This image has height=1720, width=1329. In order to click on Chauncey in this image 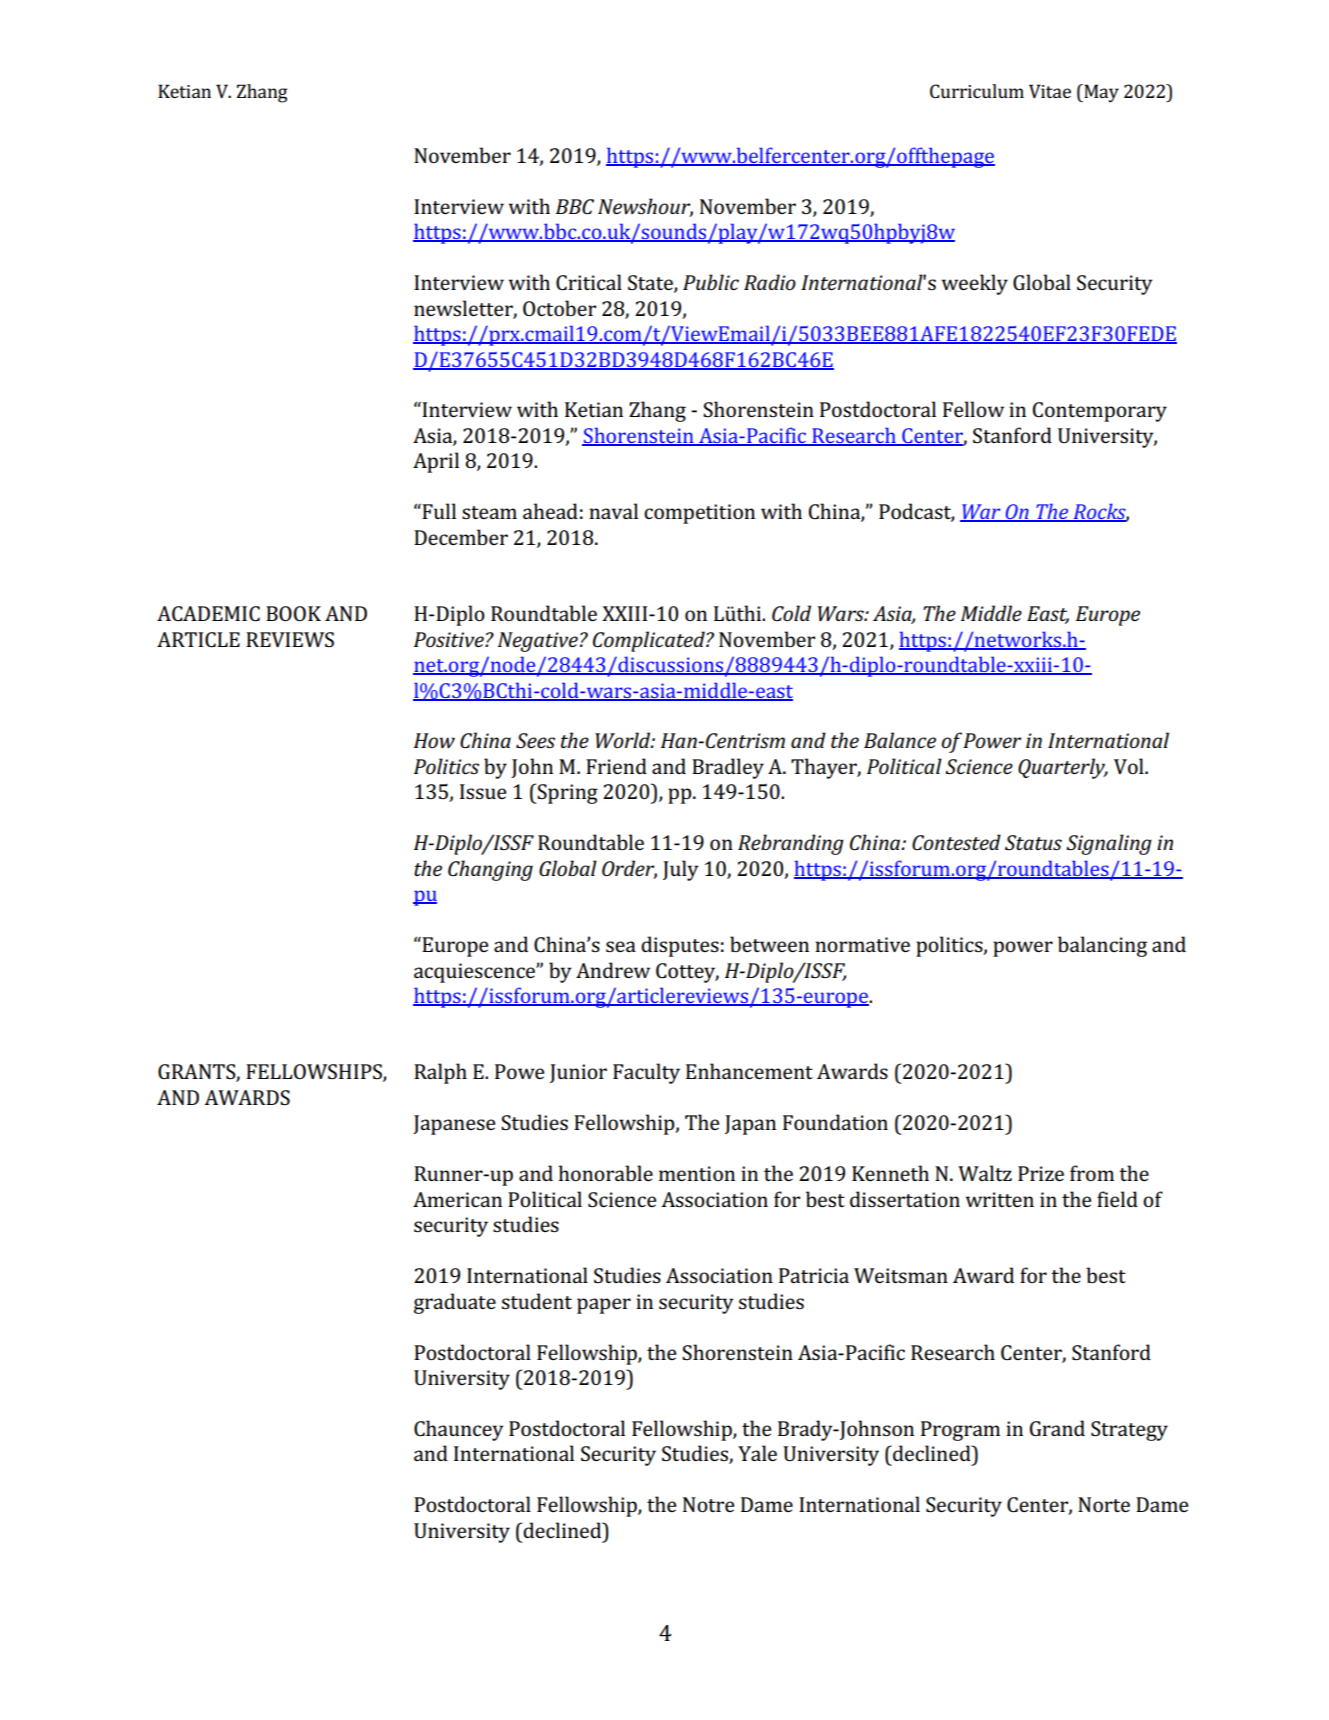, I will do `click(458, 1430)`.
